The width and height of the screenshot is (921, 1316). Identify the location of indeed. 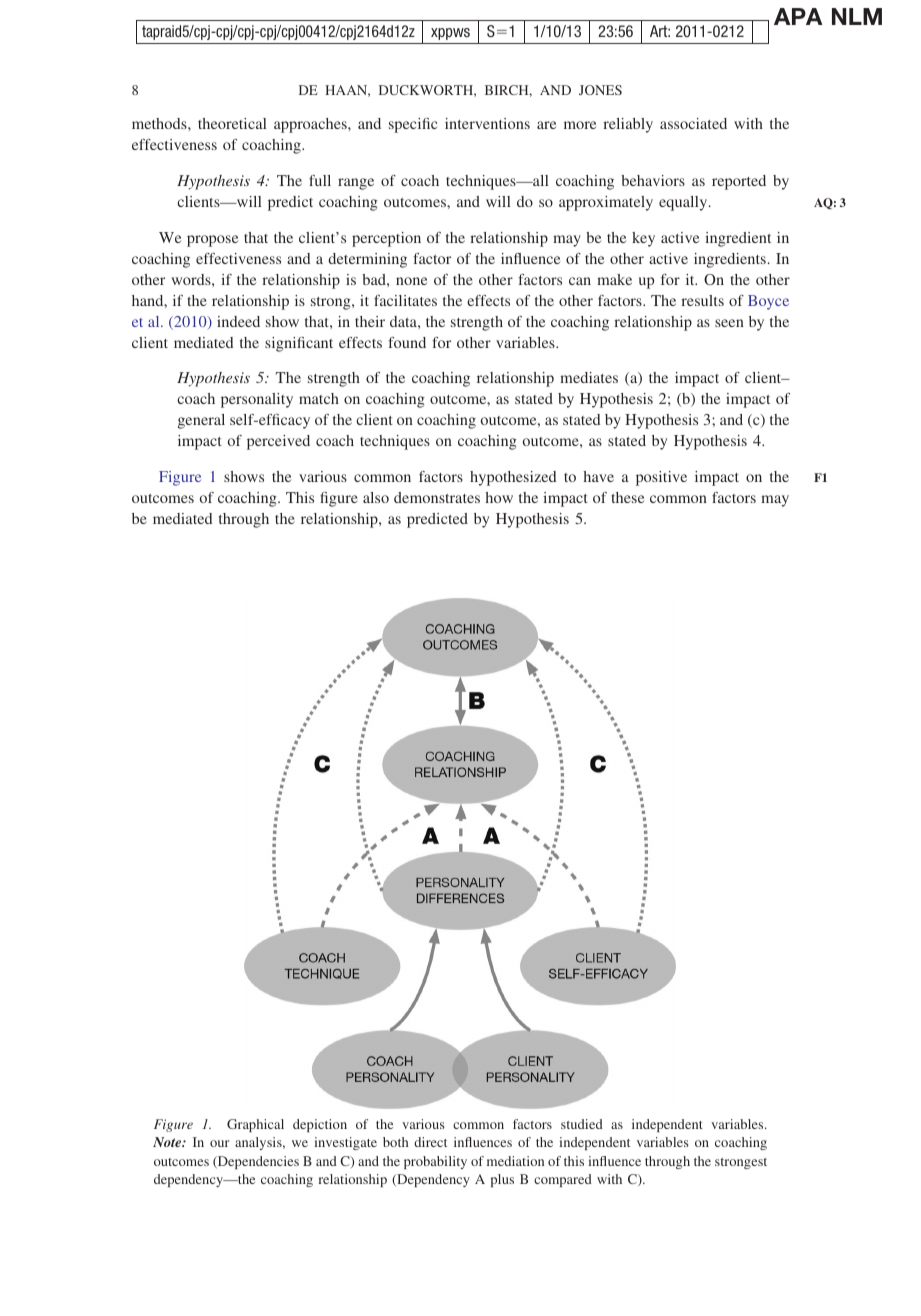
(238, 321).
